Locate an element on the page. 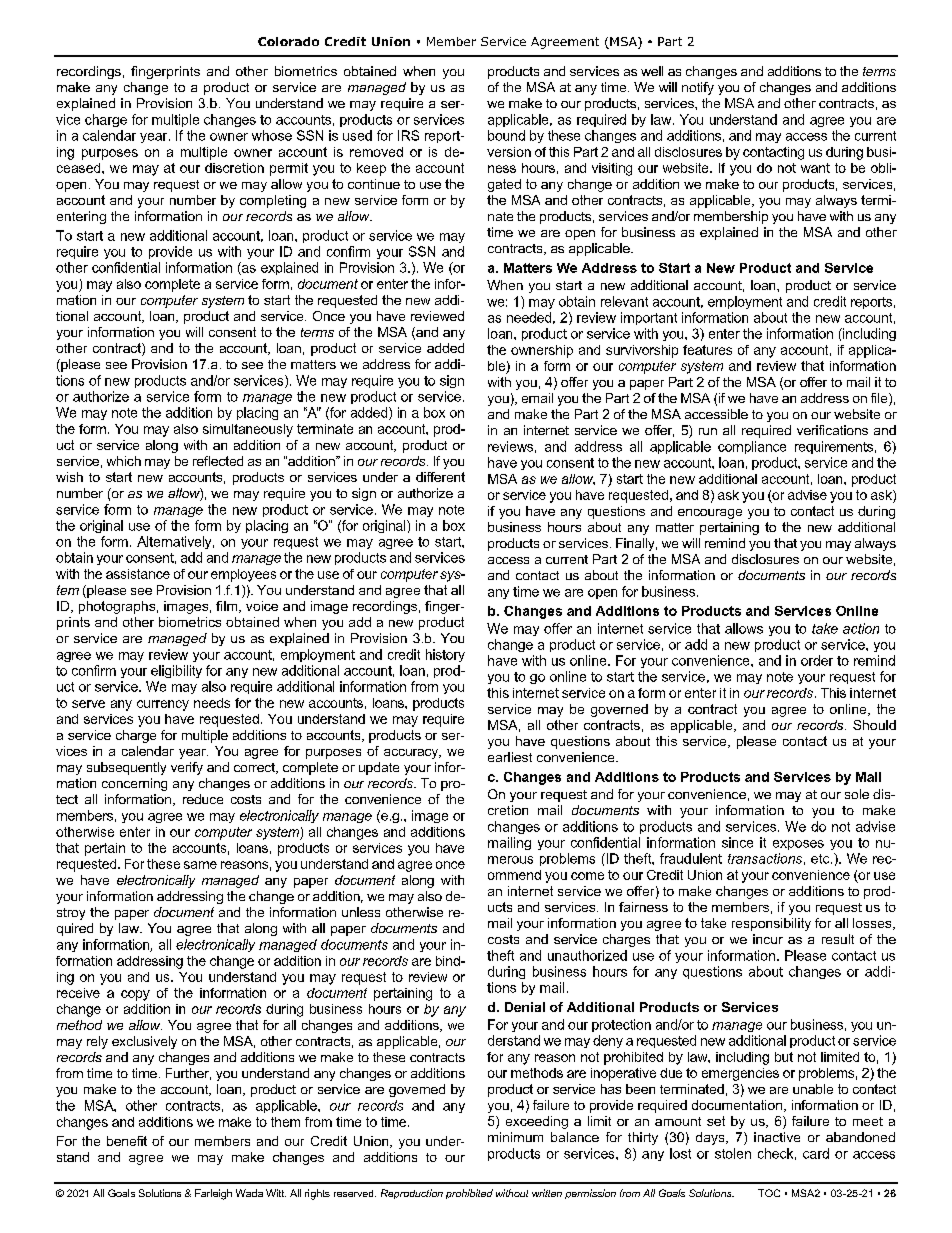 The image size is (952, 1233). come is located at coordinates (587, 876).
